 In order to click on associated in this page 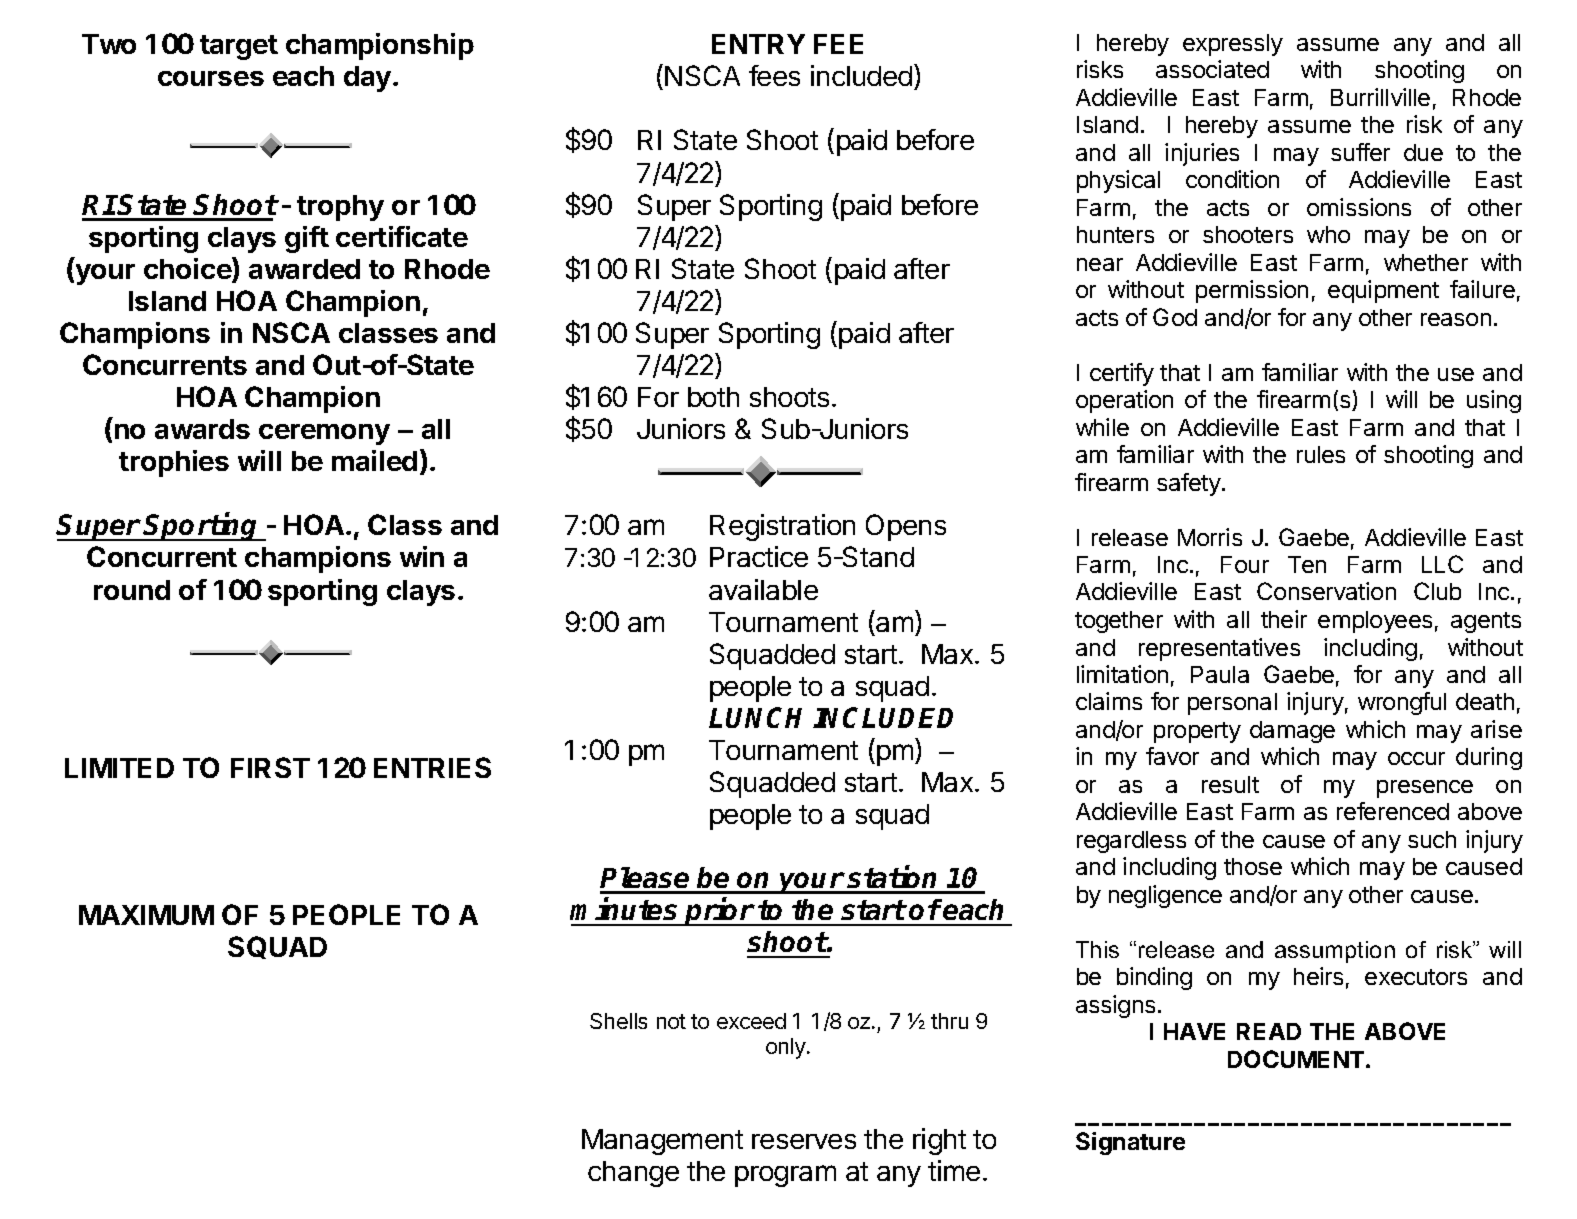, I will do `click(1212, 69)`.
